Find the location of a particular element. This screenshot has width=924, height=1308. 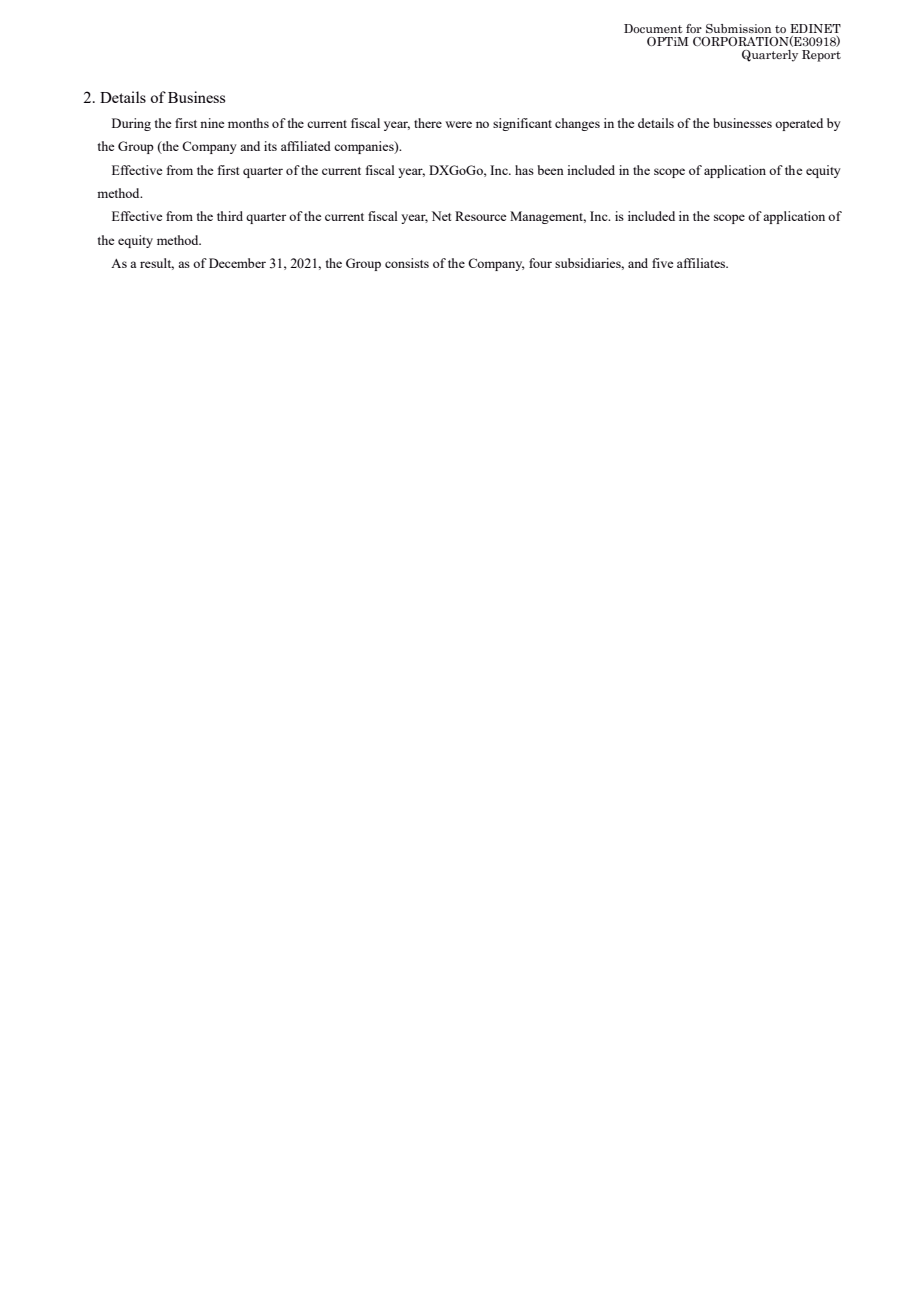

were is located at coordinates (458, 124).
